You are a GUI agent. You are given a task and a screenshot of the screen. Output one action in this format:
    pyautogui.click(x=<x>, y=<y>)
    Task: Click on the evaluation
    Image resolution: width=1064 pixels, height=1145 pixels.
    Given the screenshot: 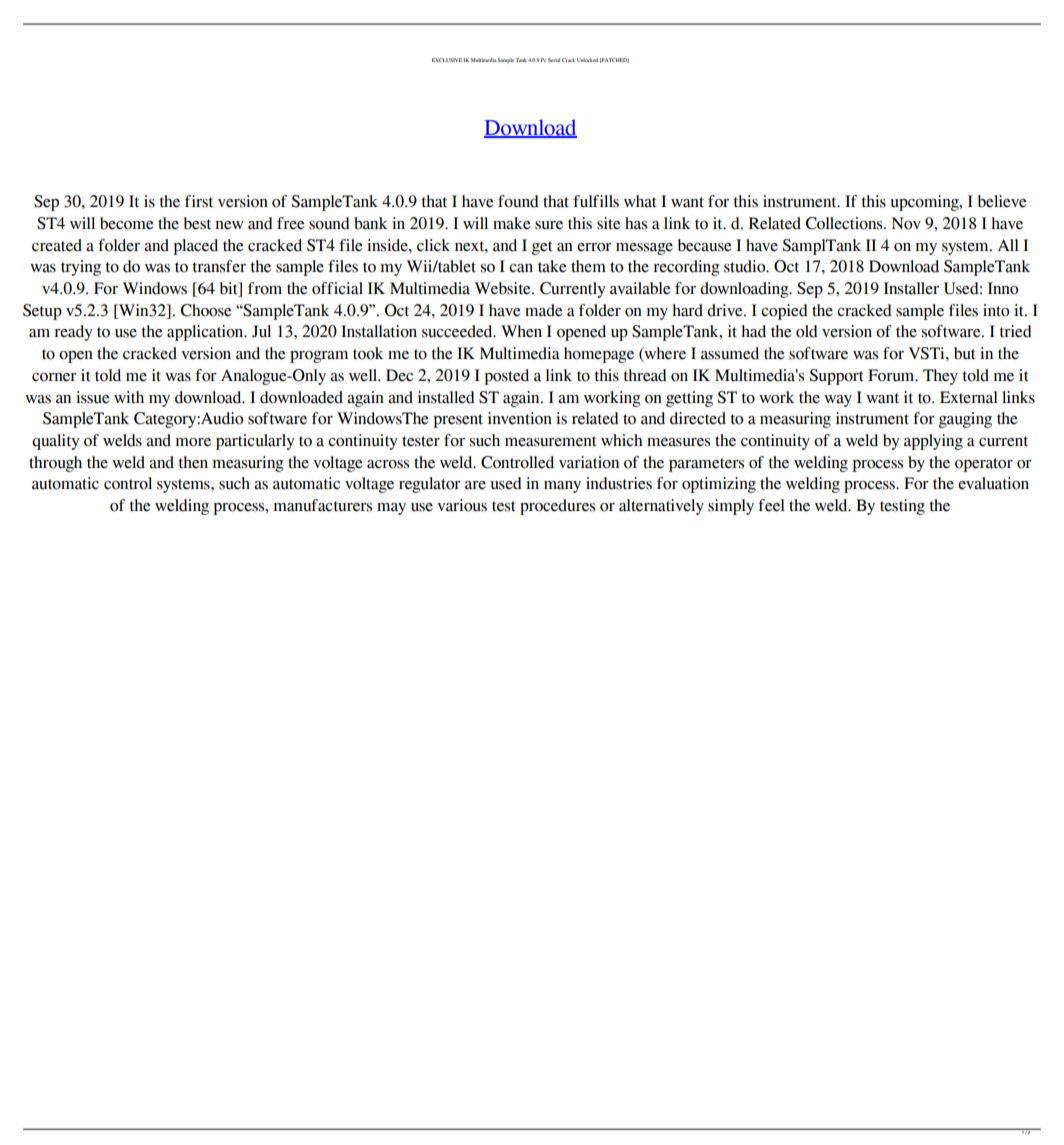 What is the action you would take?
    pyautogui.click(x=993, y=483)
